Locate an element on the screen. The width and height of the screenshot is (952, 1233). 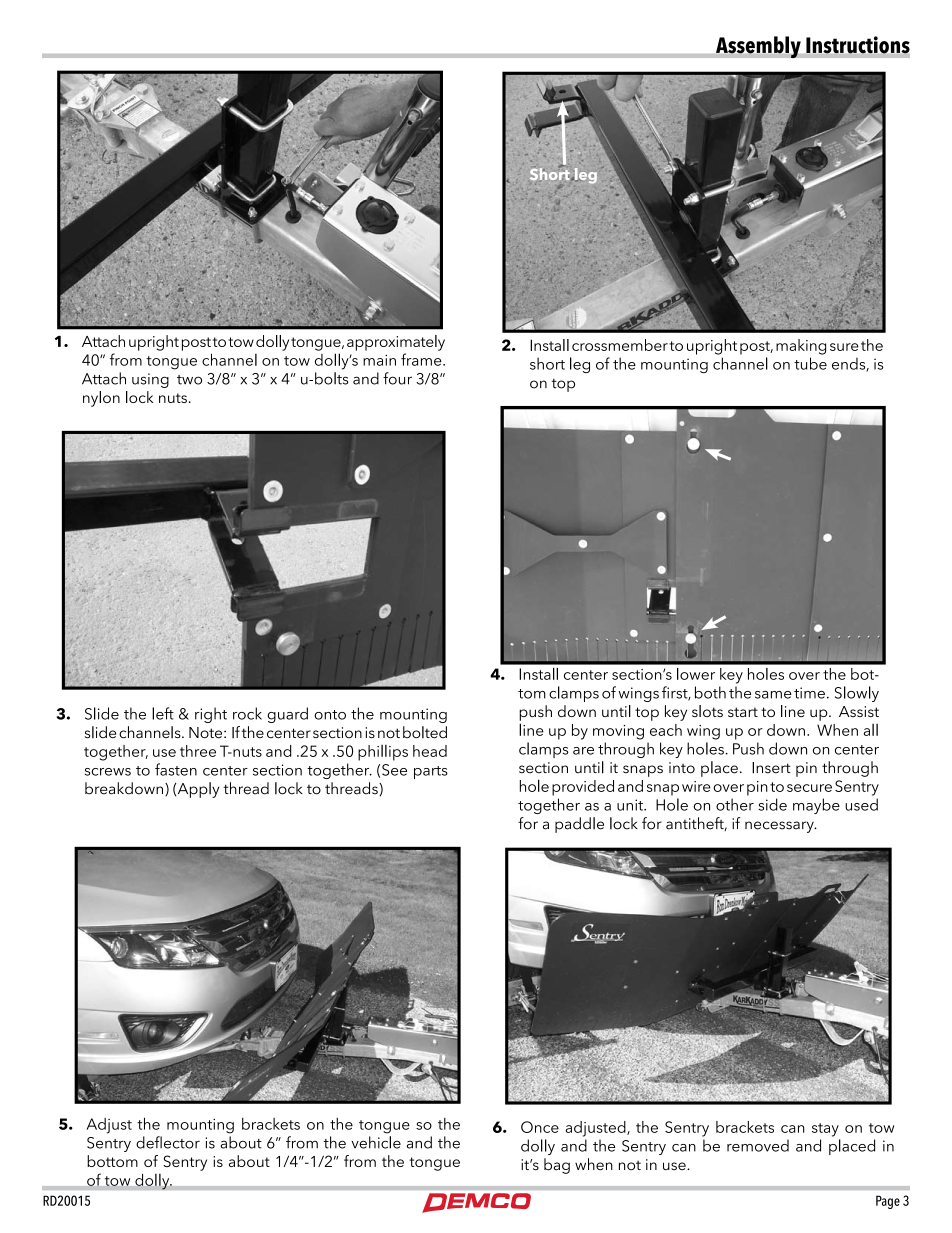
removed is located at coordinates (758, 1145).
